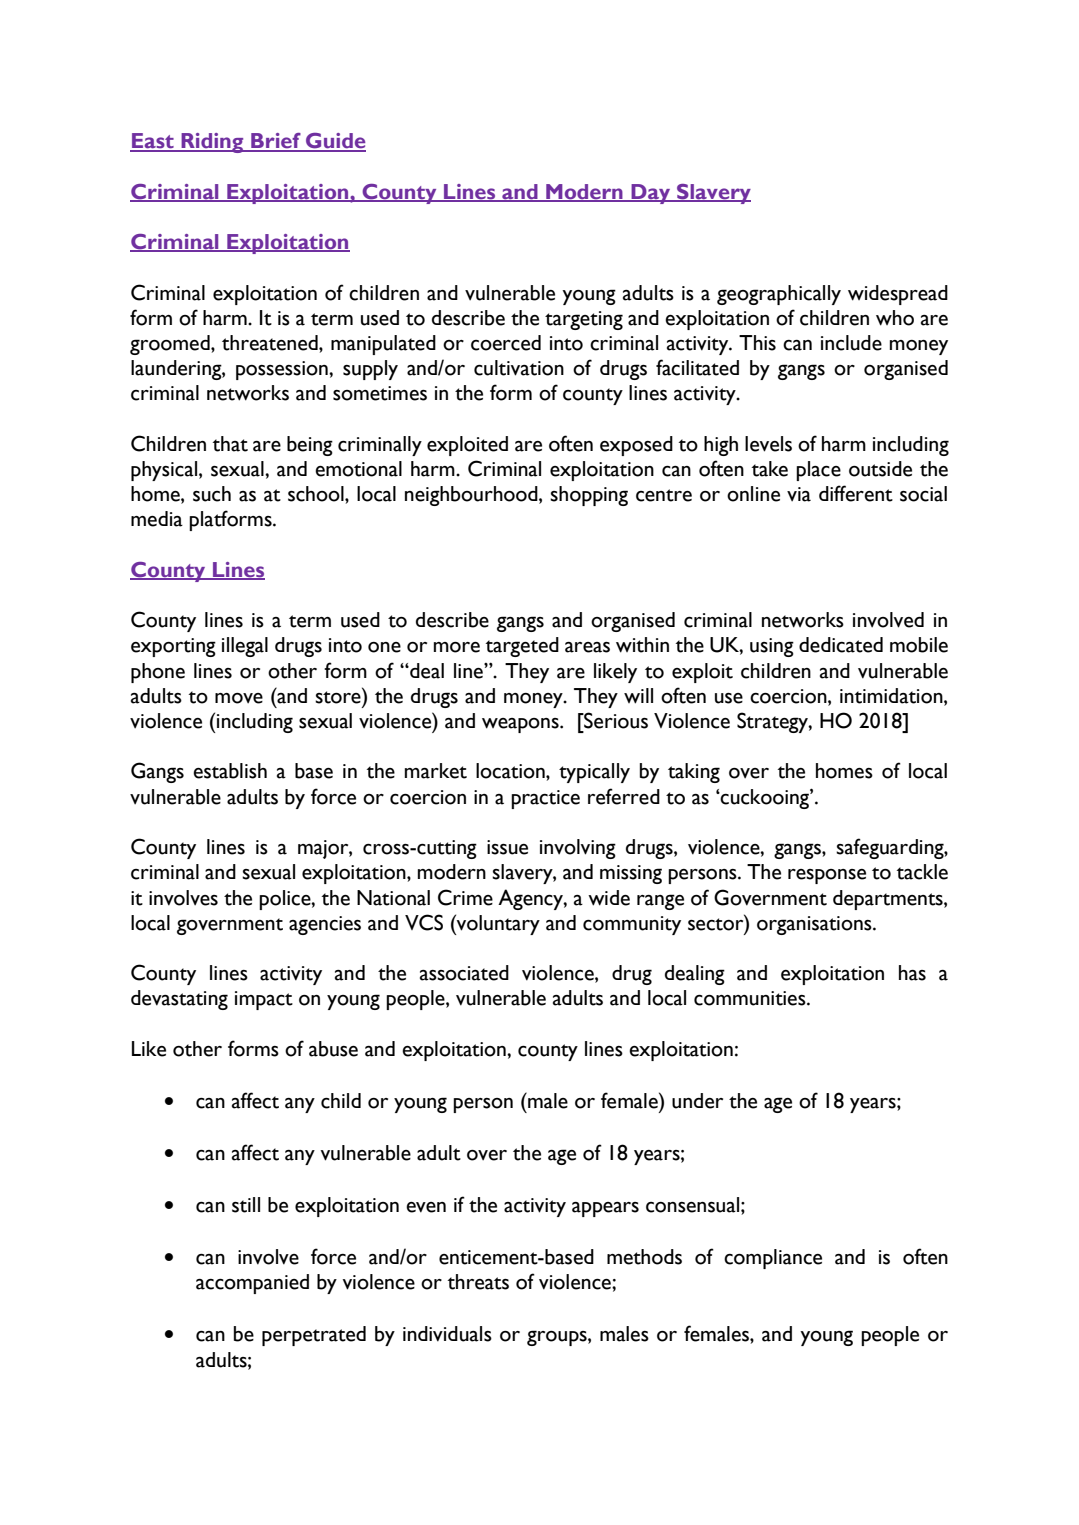 This page has height=1525, width=1079. Describe the element at coordinates (230, 444) in the page. I see `that` at that location.
